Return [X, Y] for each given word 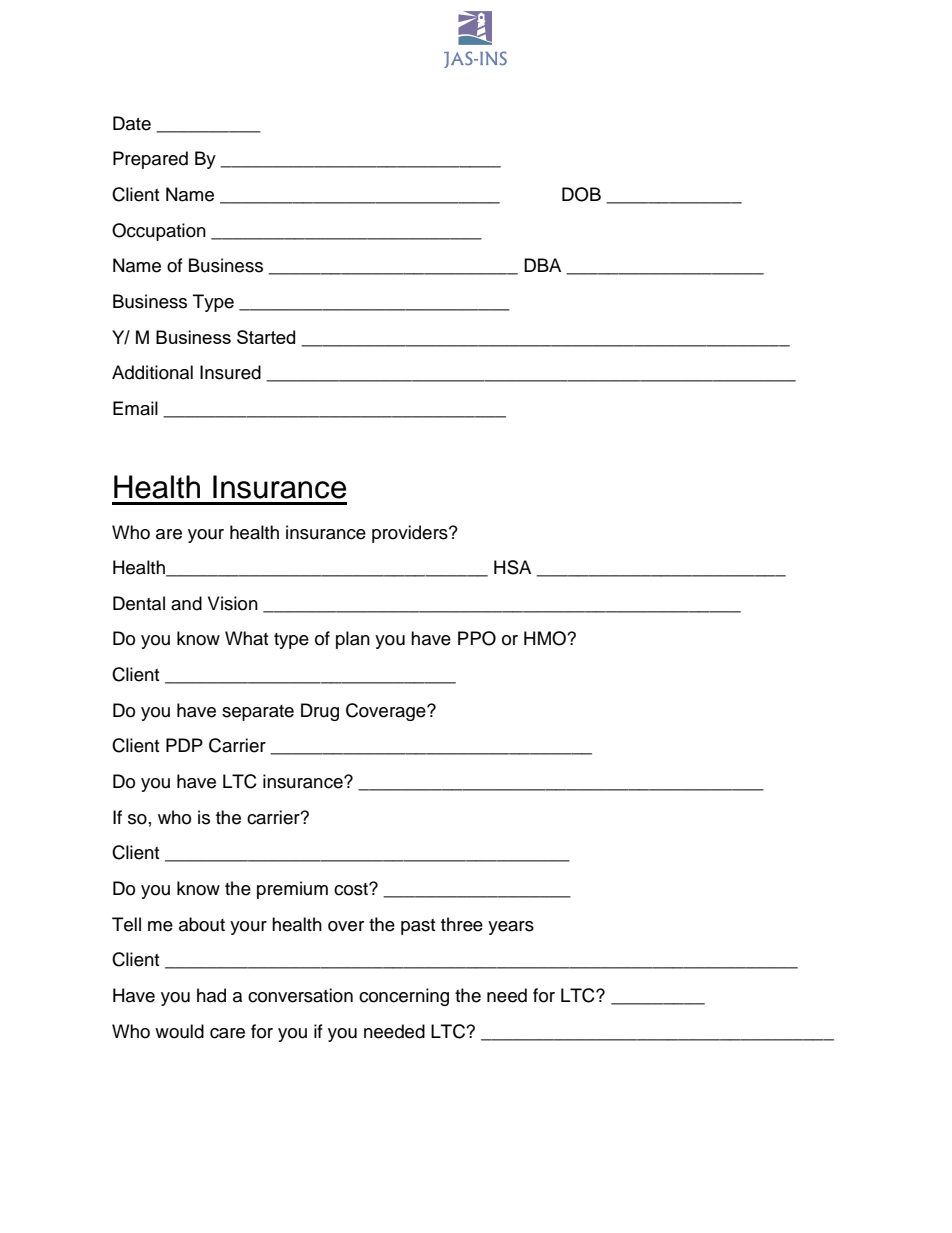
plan [353, 640]
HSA [512, 567]
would [179, 1031]
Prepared [150, 160]
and [186, 603]
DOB [581, 194]
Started [266, 337]
